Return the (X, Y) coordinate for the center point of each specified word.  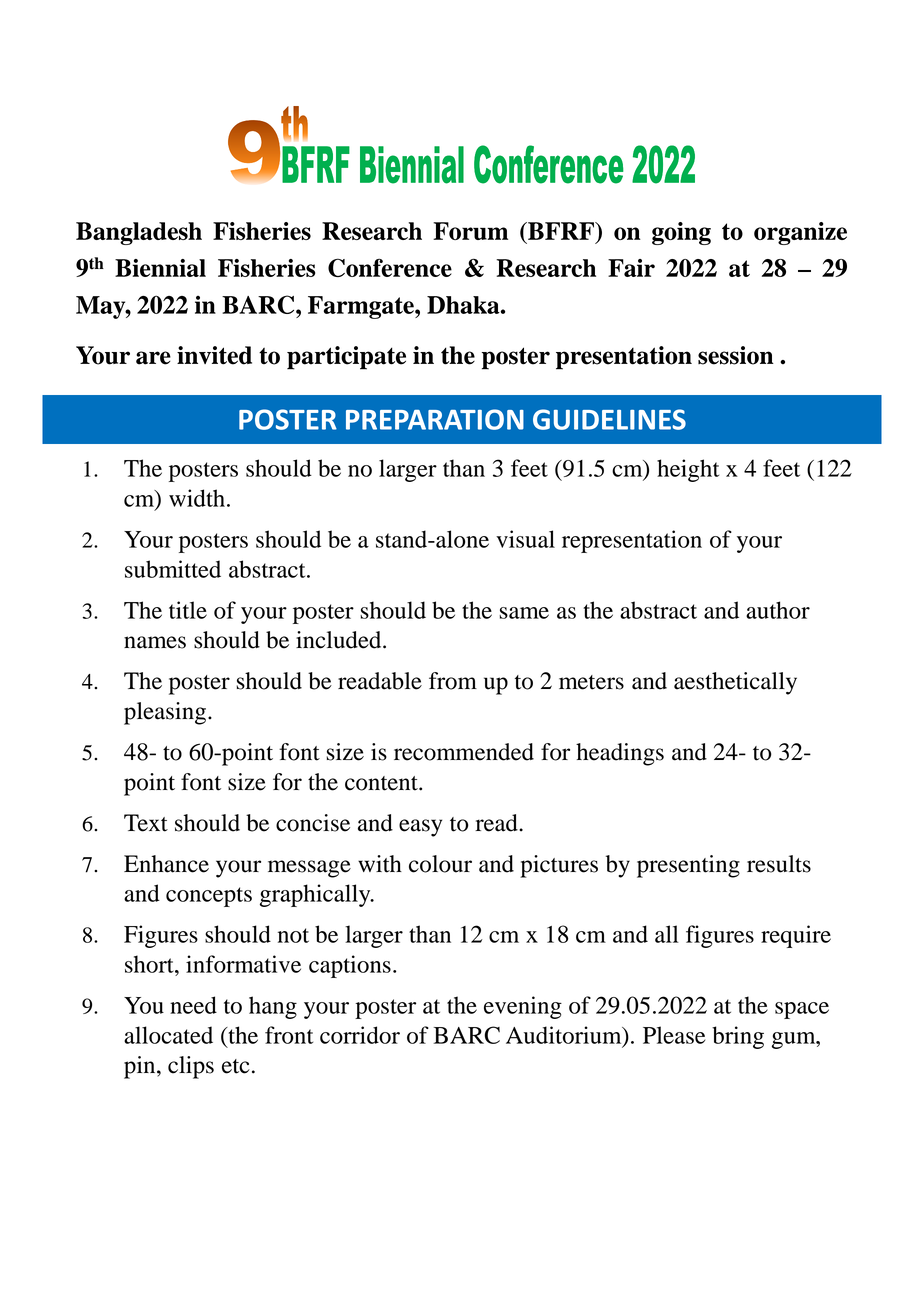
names (155, 642)
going (681, 233)
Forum (470, 231)
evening (523, 1007)
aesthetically (735, 683)
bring (738, 1037)
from (453, 681)
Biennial (160, 268)
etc (236, 1066)
